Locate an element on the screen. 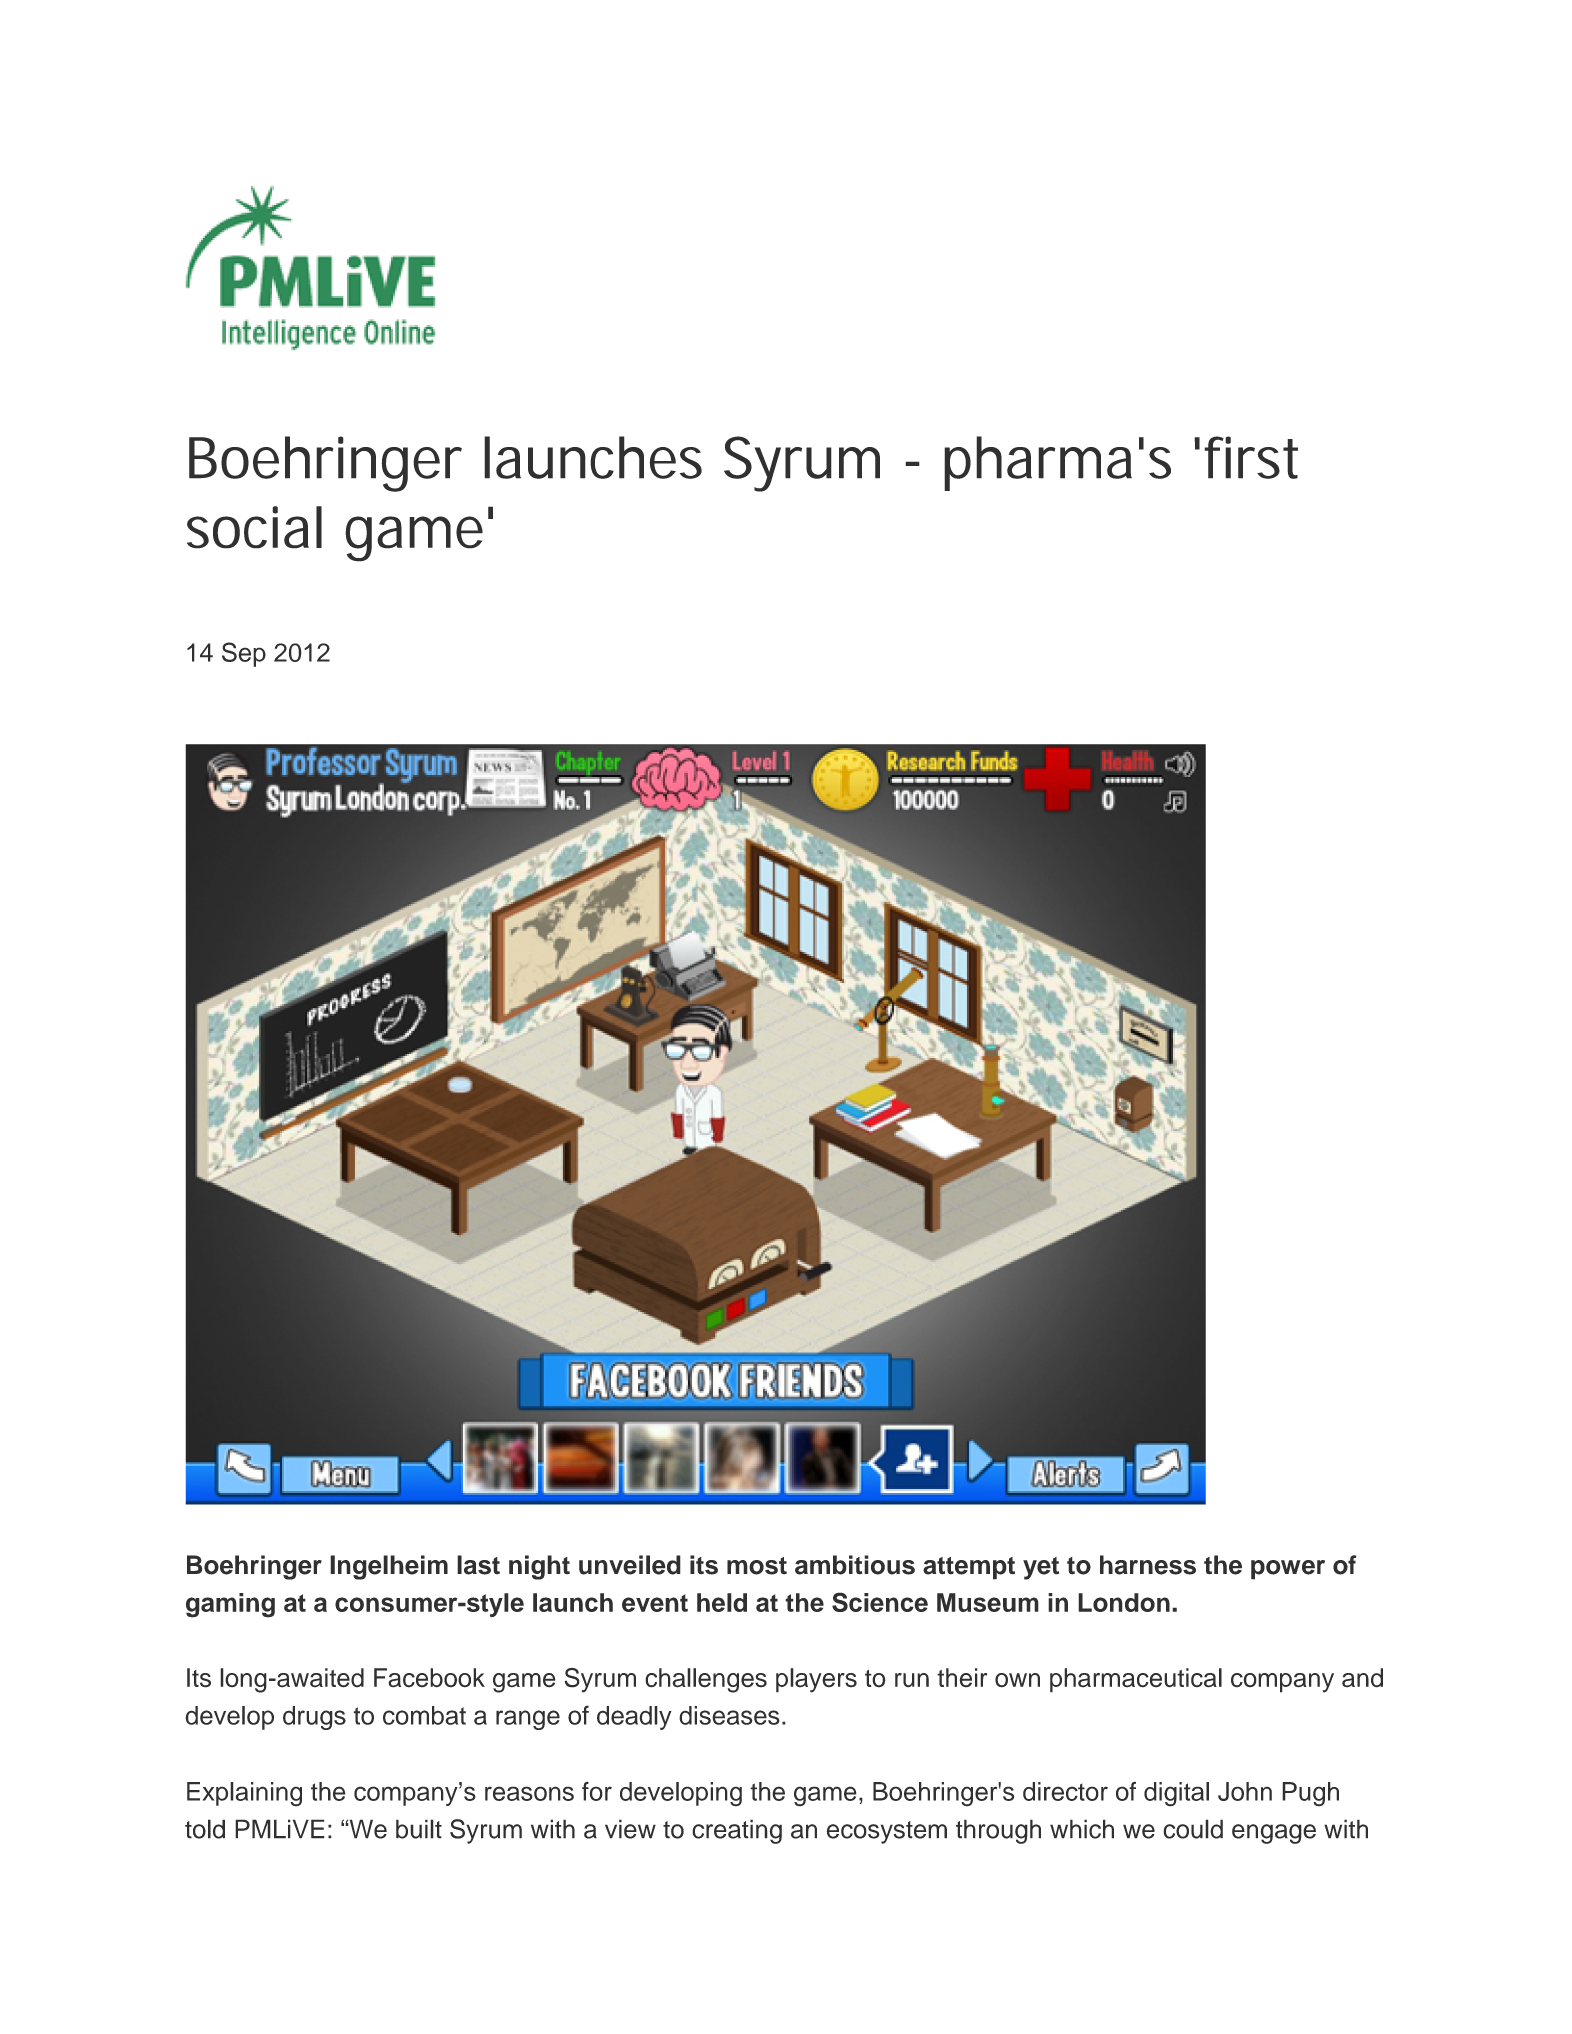  ambitious is located at coordinates (855, 1565).
